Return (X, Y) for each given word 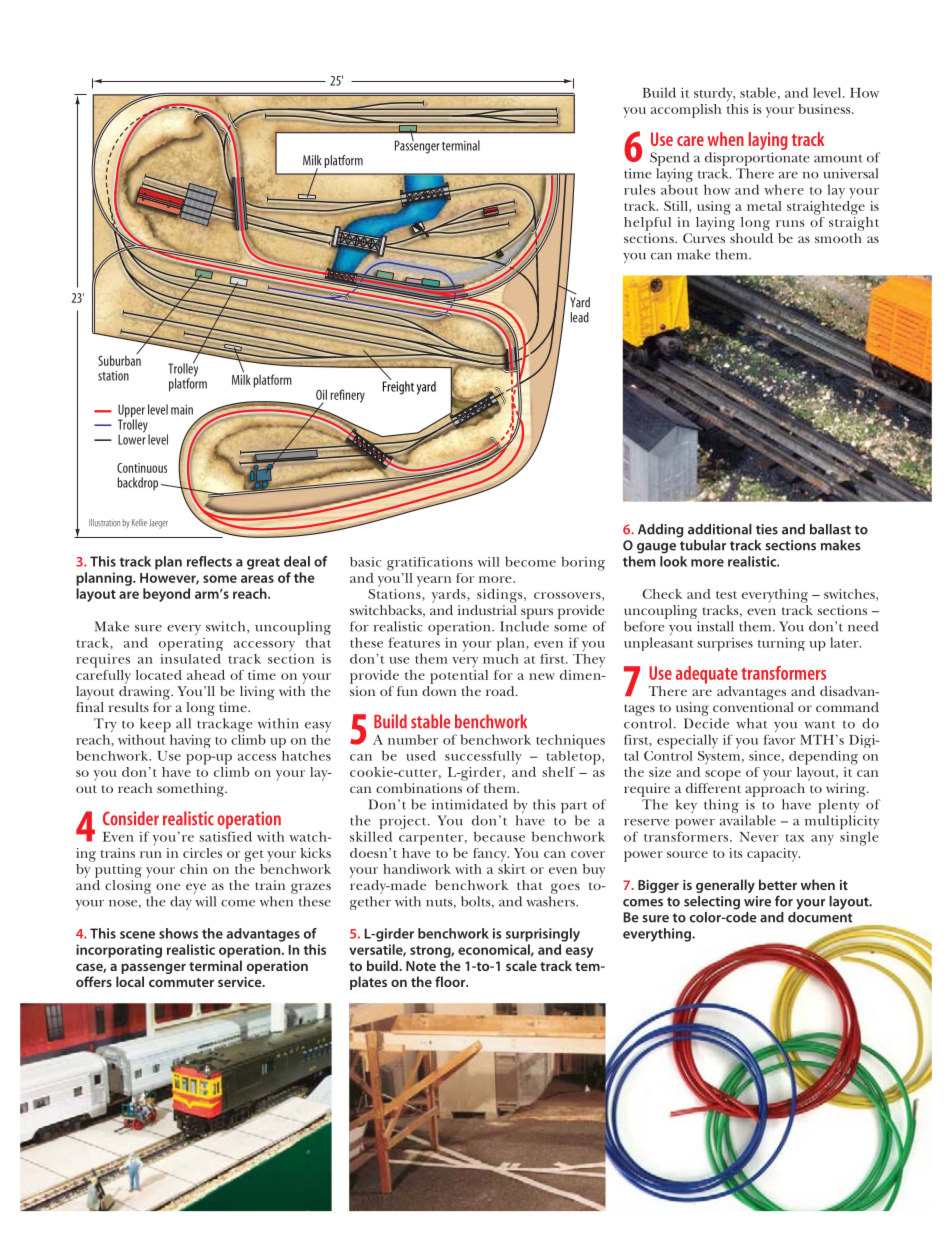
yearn (434, 581)
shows (178, 933)
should (751, 238)
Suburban (119, 359)
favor (779, 739)
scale (521, 965)
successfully (483, 758)
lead (580, 317)
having (190, 741)
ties (767, 529)
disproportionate (757, 160)
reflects (209, 561)
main (182, 409)
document (820, 917)
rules (640, 189)
